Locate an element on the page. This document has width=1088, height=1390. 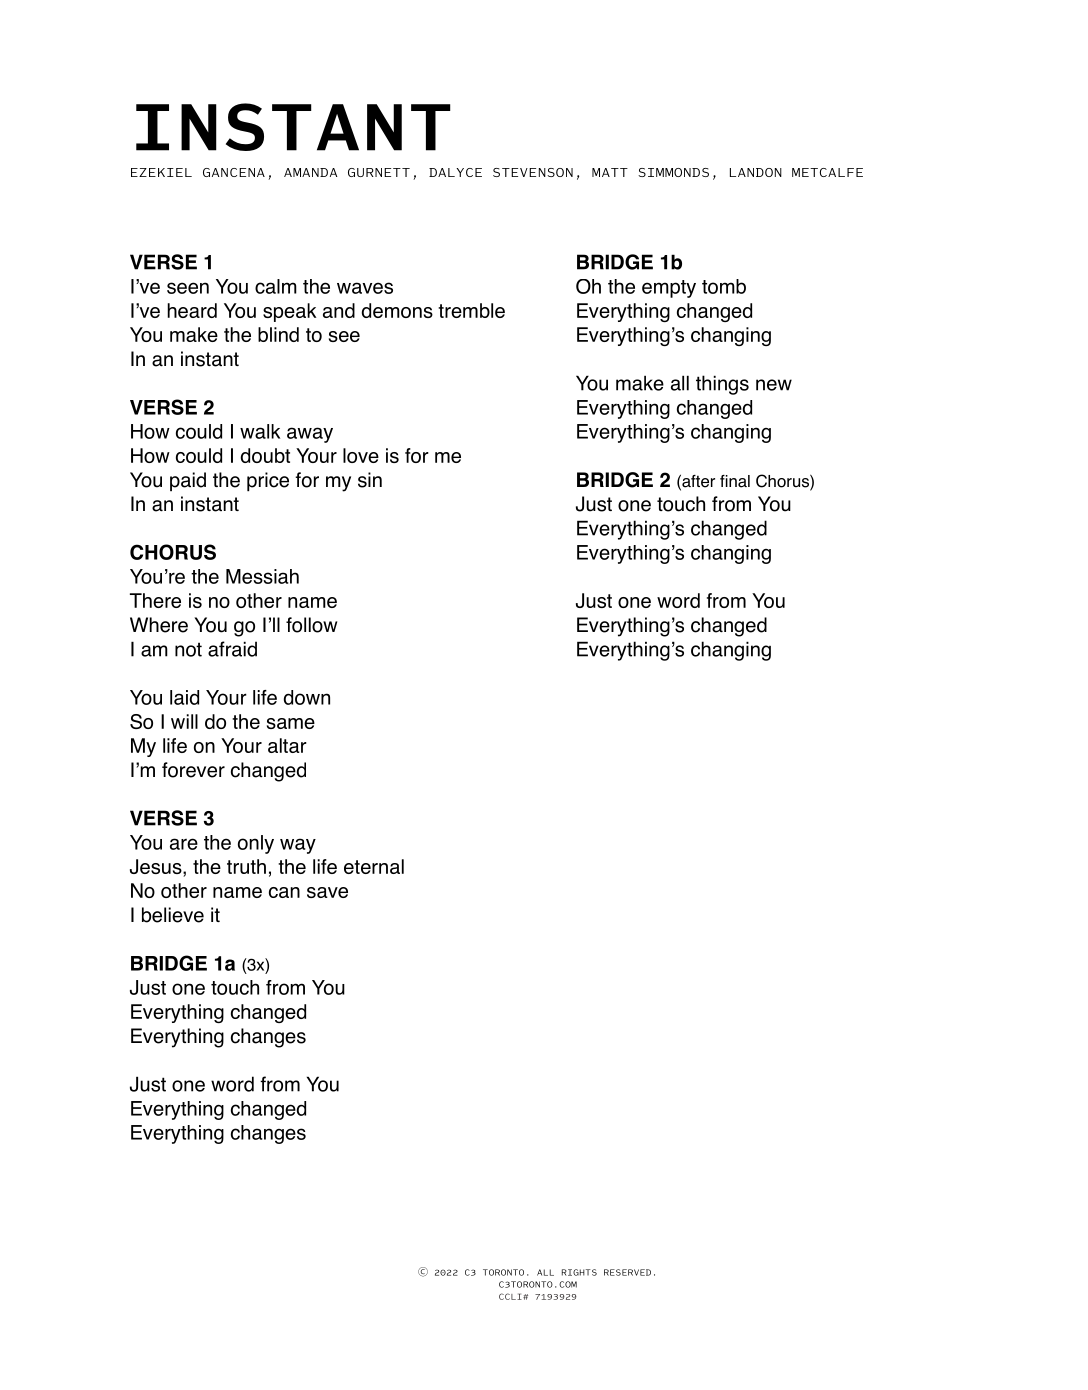
sin is located at coordinates (370, 480).
